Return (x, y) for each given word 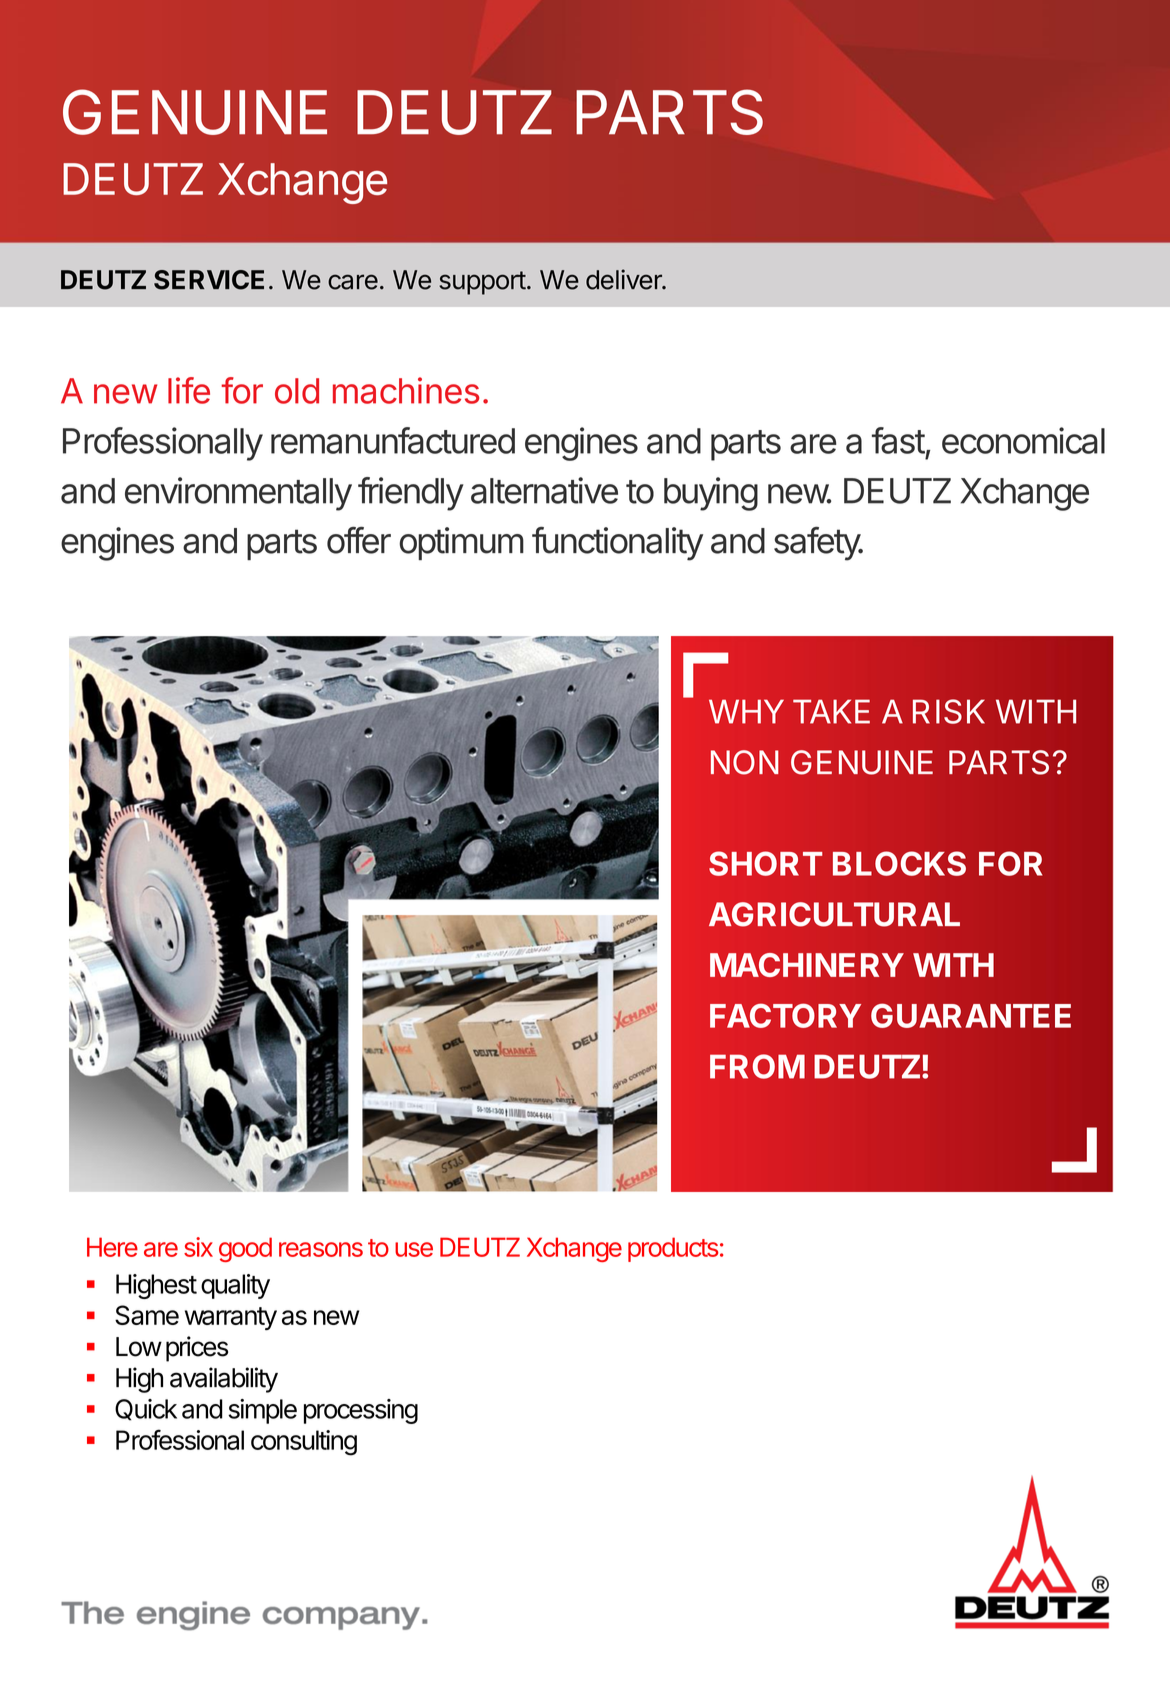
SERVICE (209, 280)
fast (898, 440)
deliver (625, 279)
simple (262, 1411)
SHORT (765, 863)
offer (359, 540)
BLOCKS (899, 863)
